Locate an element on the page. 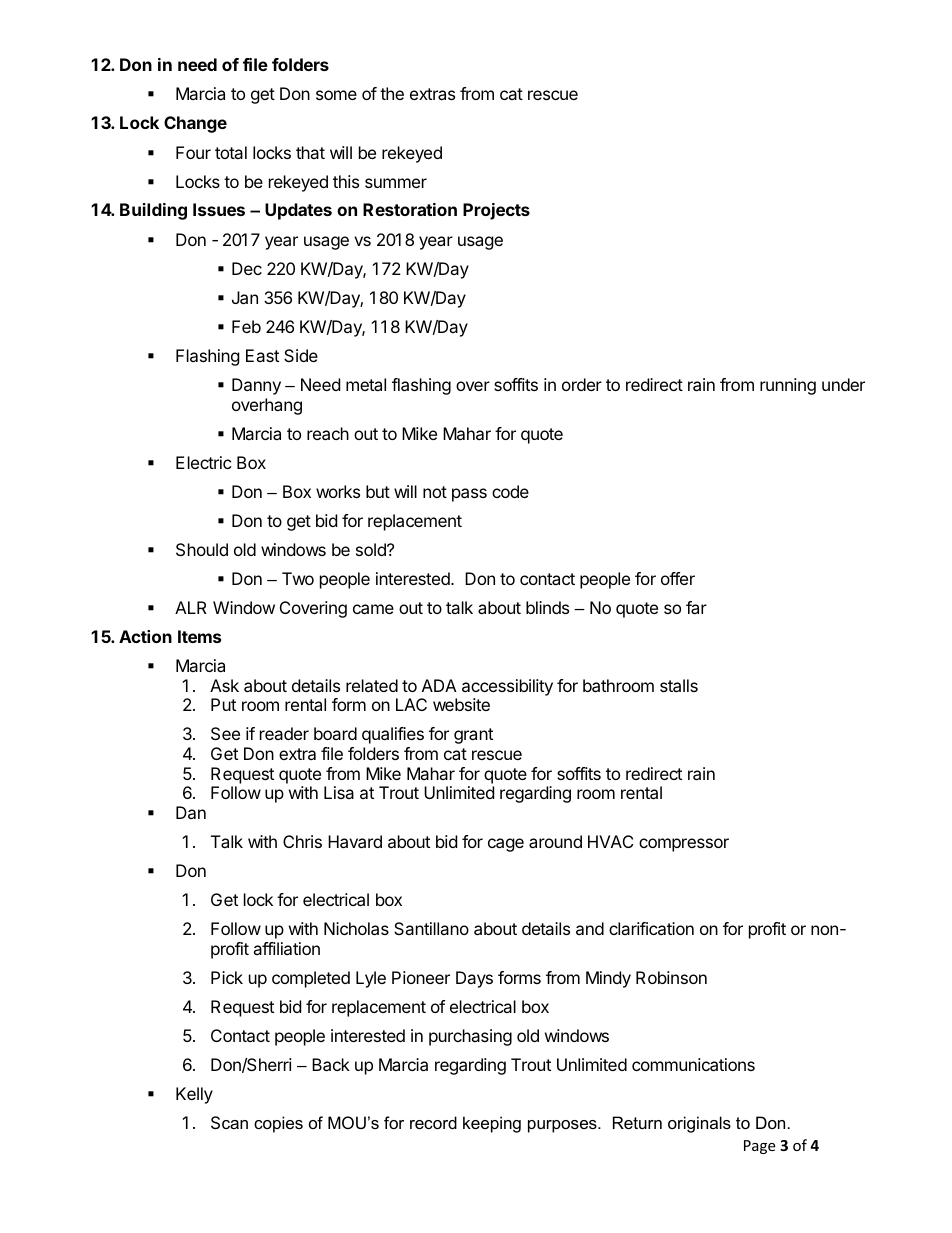 This page has height=1233, width=952. Projects is located at coordinates (496, 211).
